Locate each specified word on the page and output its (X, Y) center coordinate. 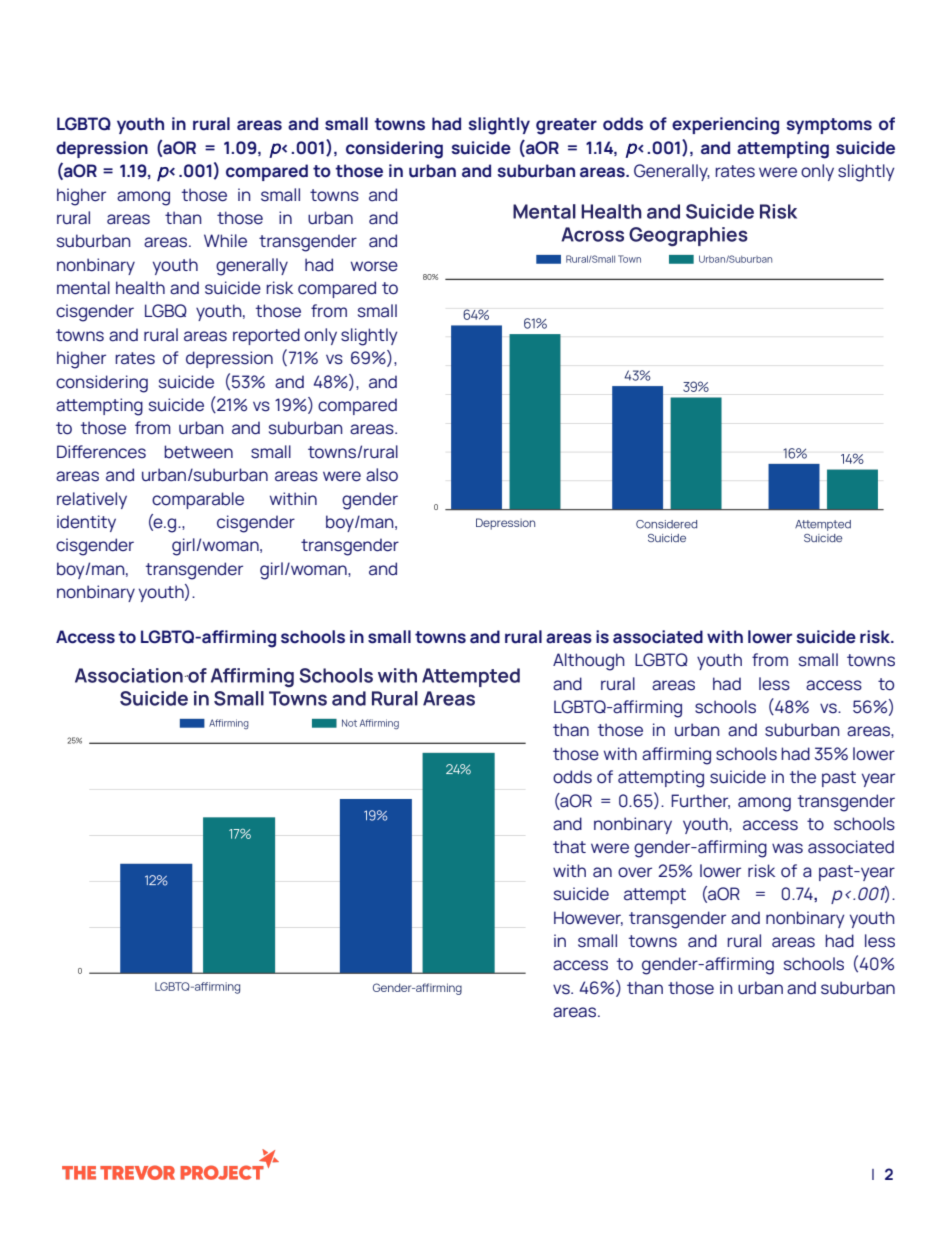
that (569, 847)
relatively (92, 500)
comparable (198, 500)
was (787, 848)
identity (86, 523)
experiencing (725, 126)
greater (566, 126)
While (225, 241)
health (140, 288)
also (382, 475)
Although (589, 662)
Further (700, 801)
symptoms (829, 126)
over (635, 872)
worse (374, 266)
